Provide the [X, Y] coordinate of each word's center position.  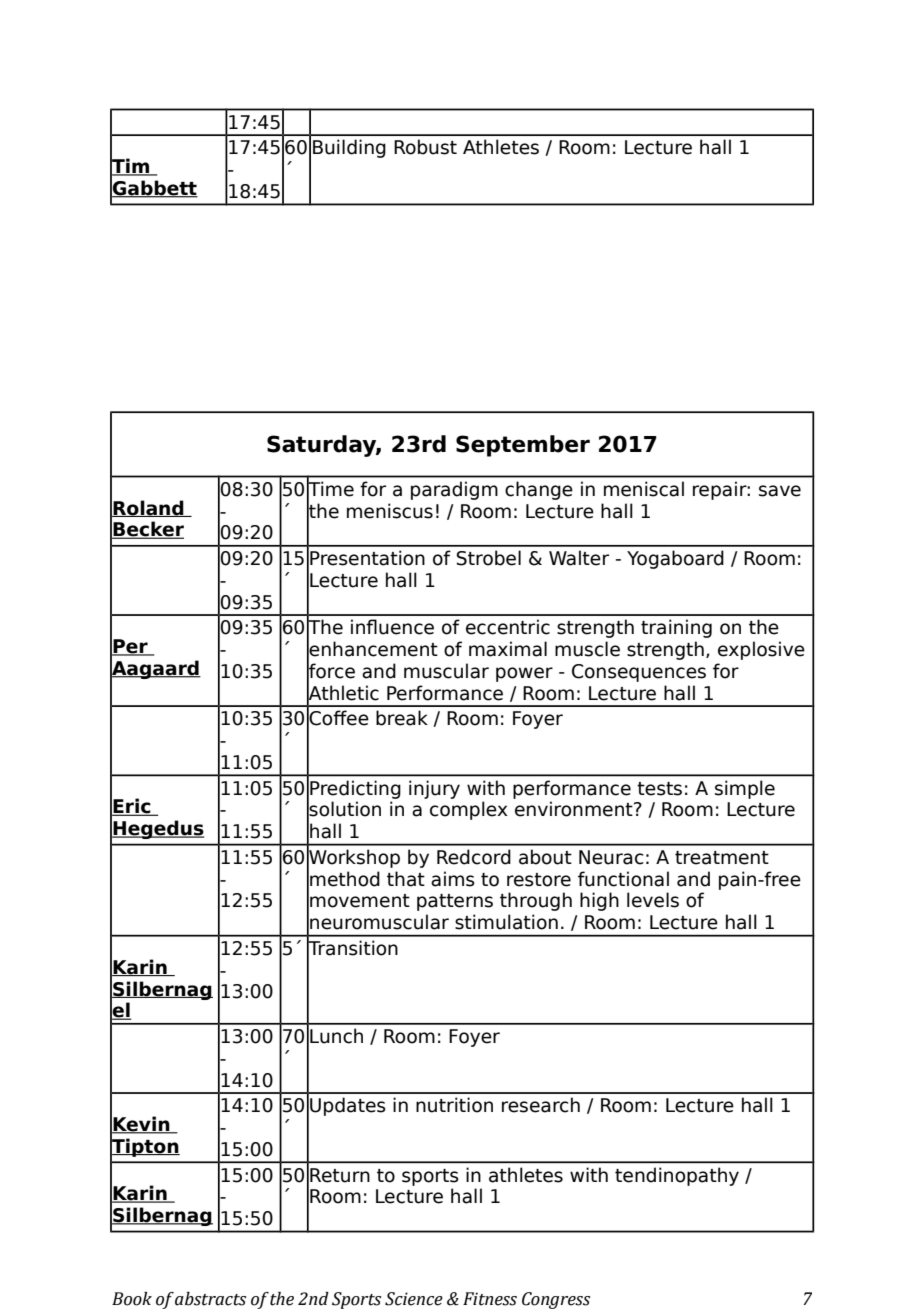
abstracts [210, 1299]
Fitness [490, 1299]
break [402, 718]
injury [434, 789]
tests [659, 789]
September [523, 446]
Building [349, 148]
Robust [425, 147]
